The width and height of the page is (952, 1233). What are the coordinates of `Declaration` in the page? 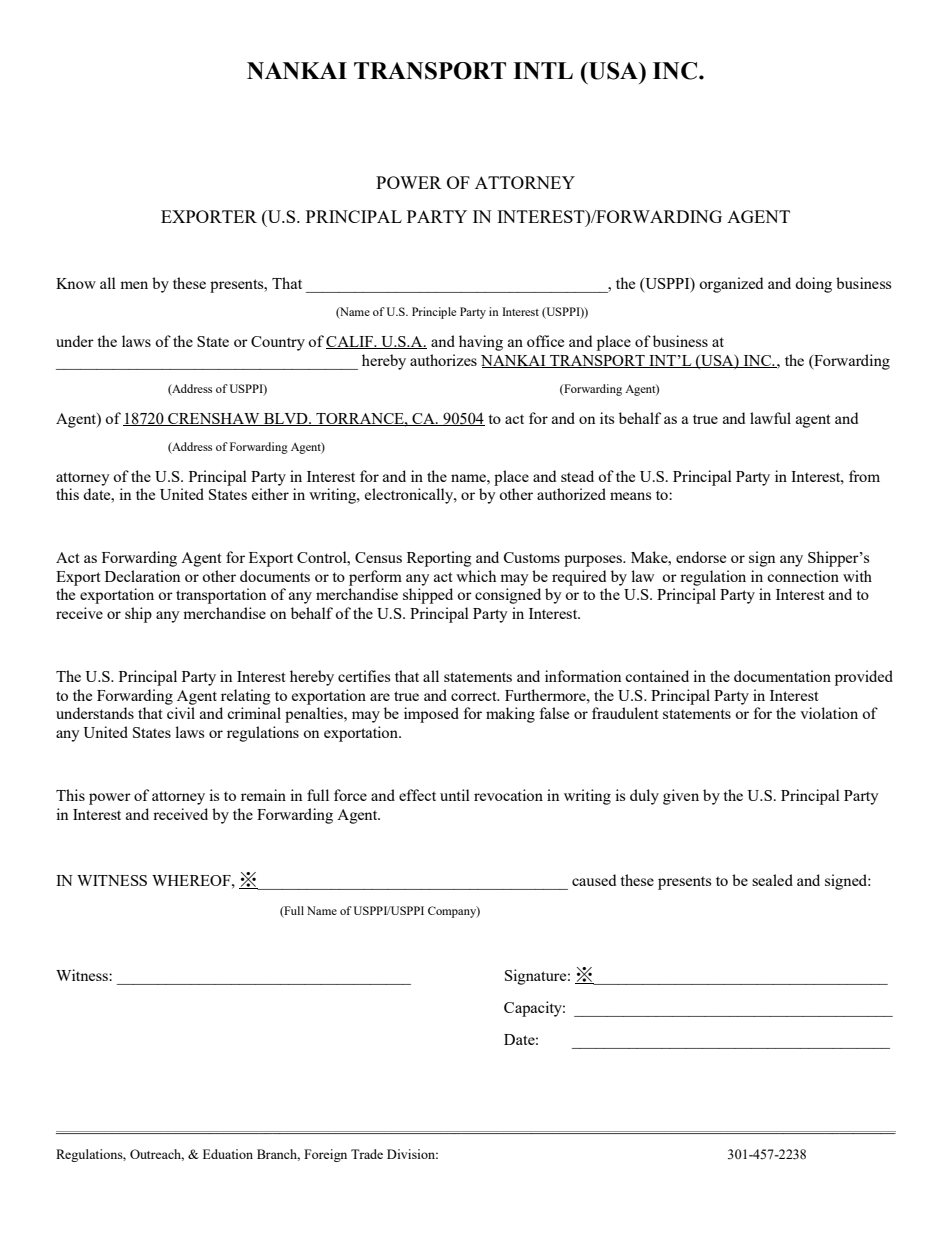 It's located at (143, 576).
